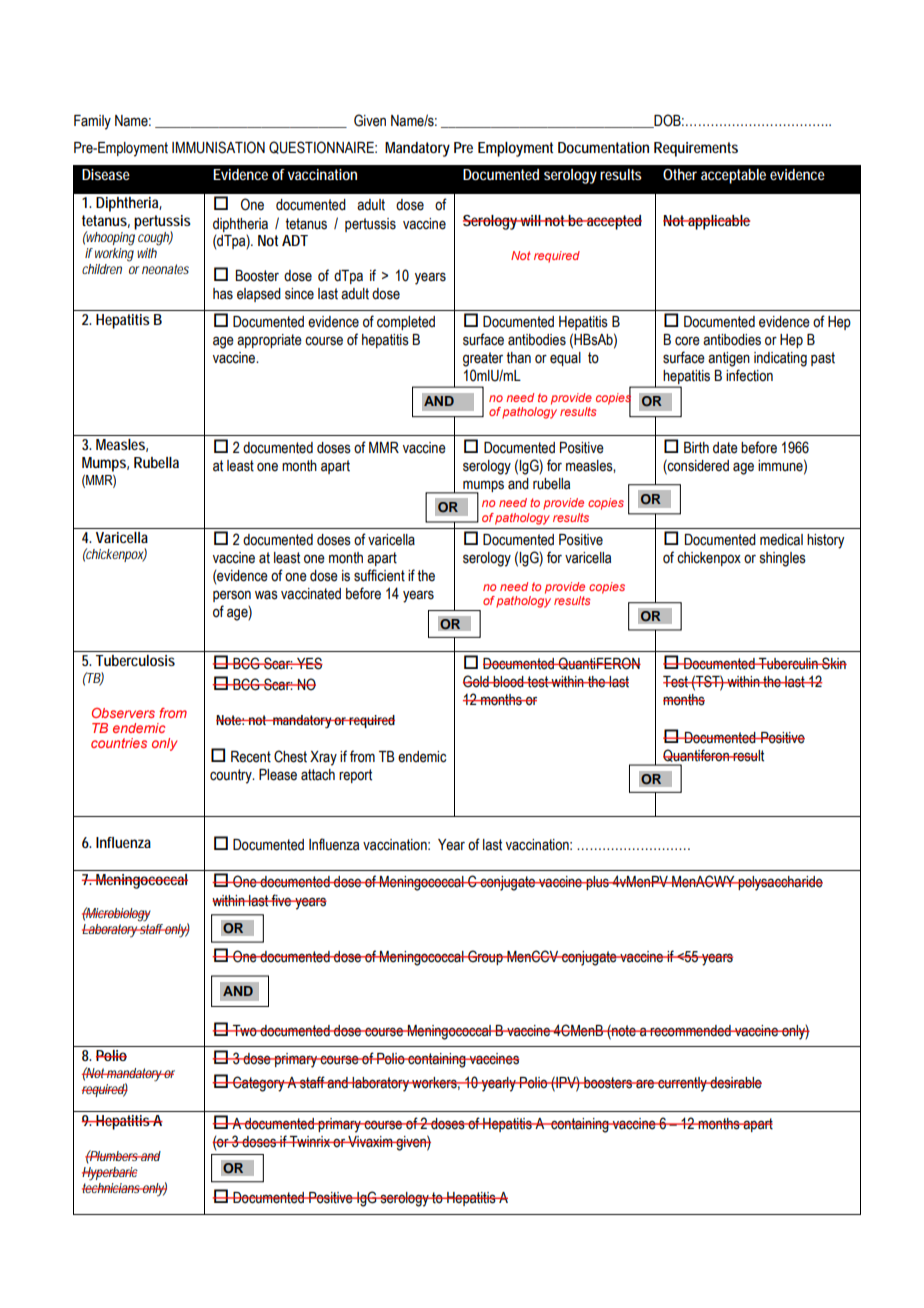 This image has width=924, height=1308. What do you see at coordinates (477, 681) in the image?
I see `Gold` at bounding box center [477, 681].
